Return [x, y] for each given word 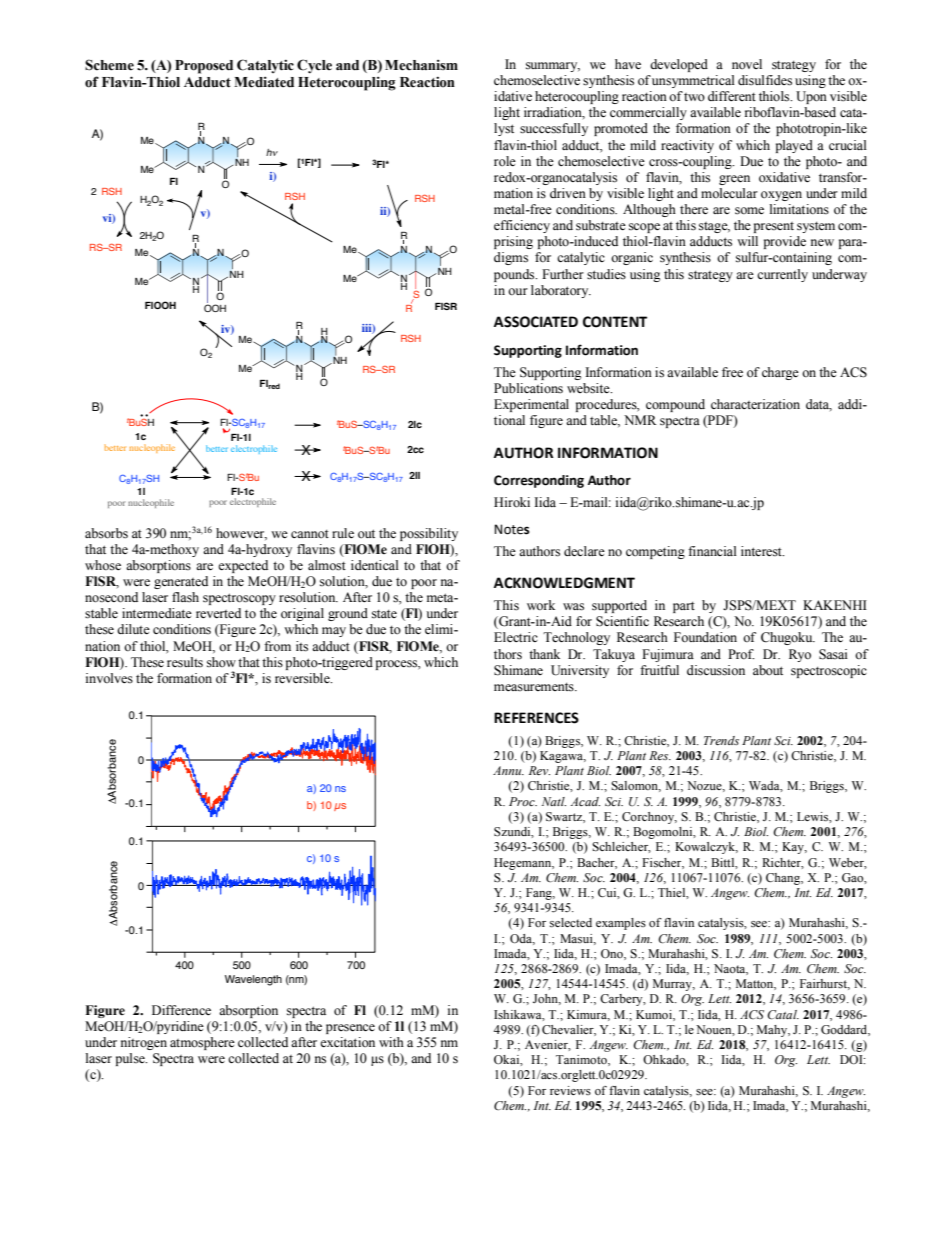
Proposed [204, 67]
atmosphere [202, 1043]
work [541, 605]
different [732, 96]
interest [762, 551]
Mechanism [421, 65]
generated [181, 582]
